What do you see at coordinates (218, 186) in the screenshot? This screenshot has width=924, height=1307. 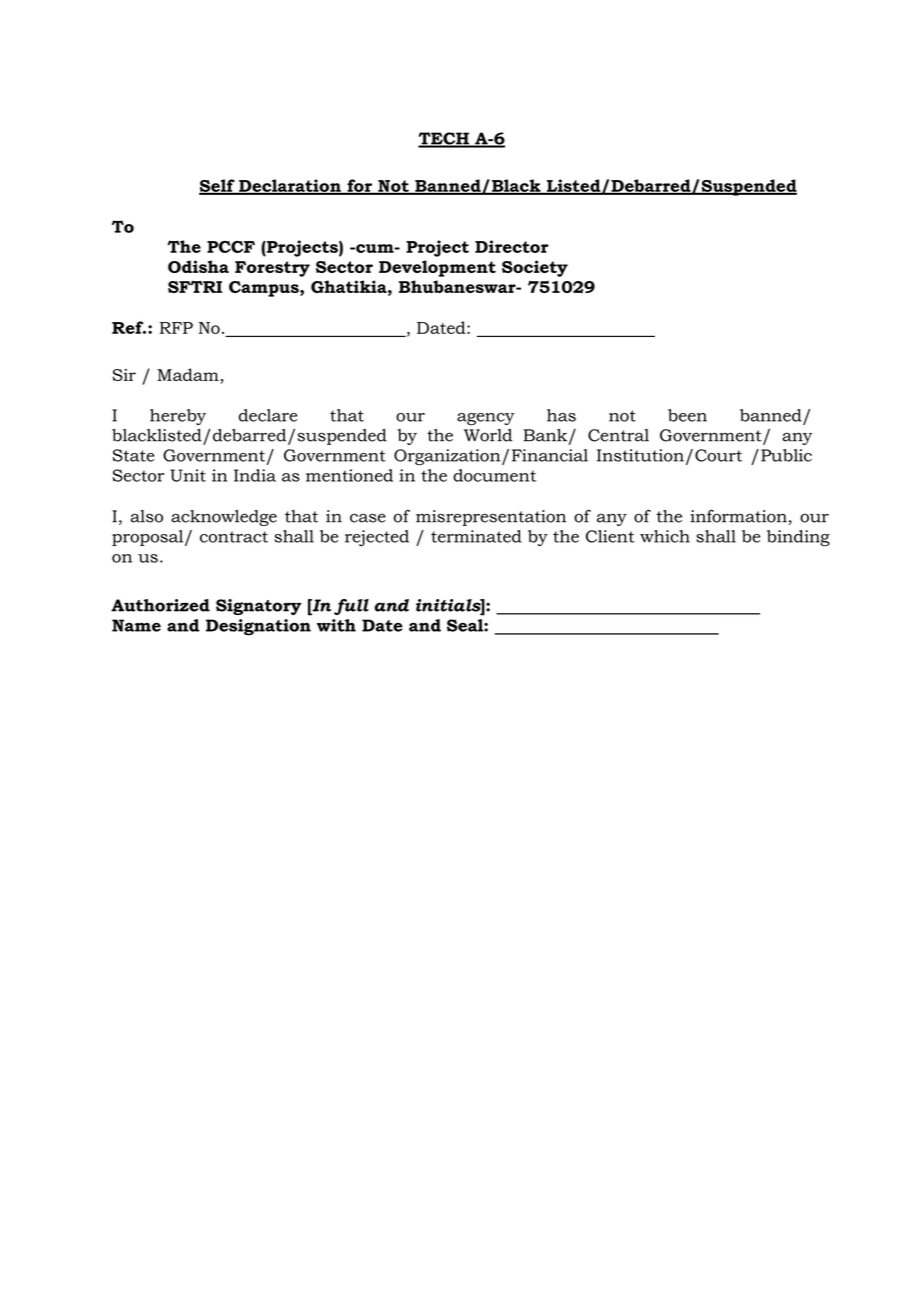 I see `Self` at bounding box center [218, 186].
